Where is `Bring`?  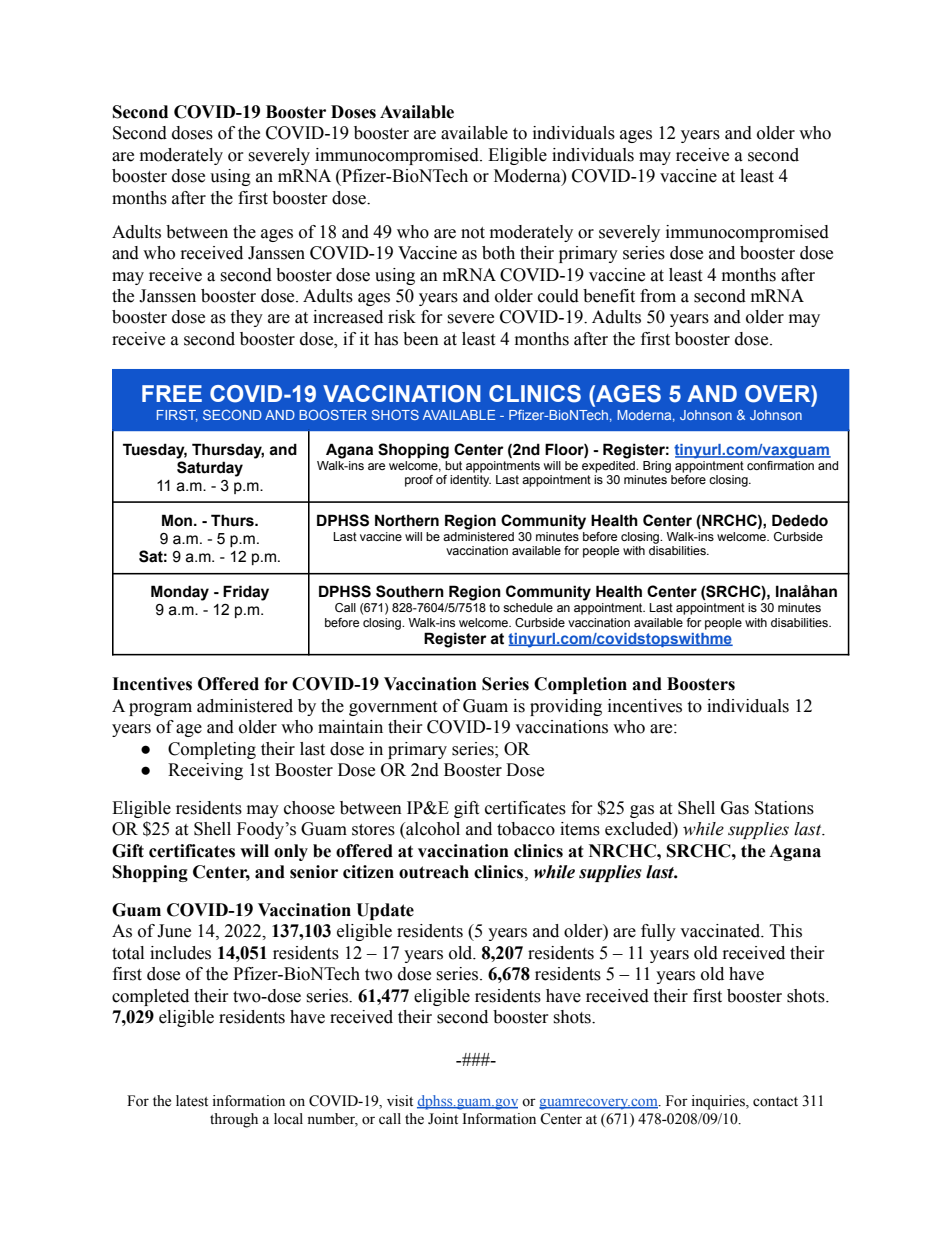
Bring is located at coordinates (657, 467).
